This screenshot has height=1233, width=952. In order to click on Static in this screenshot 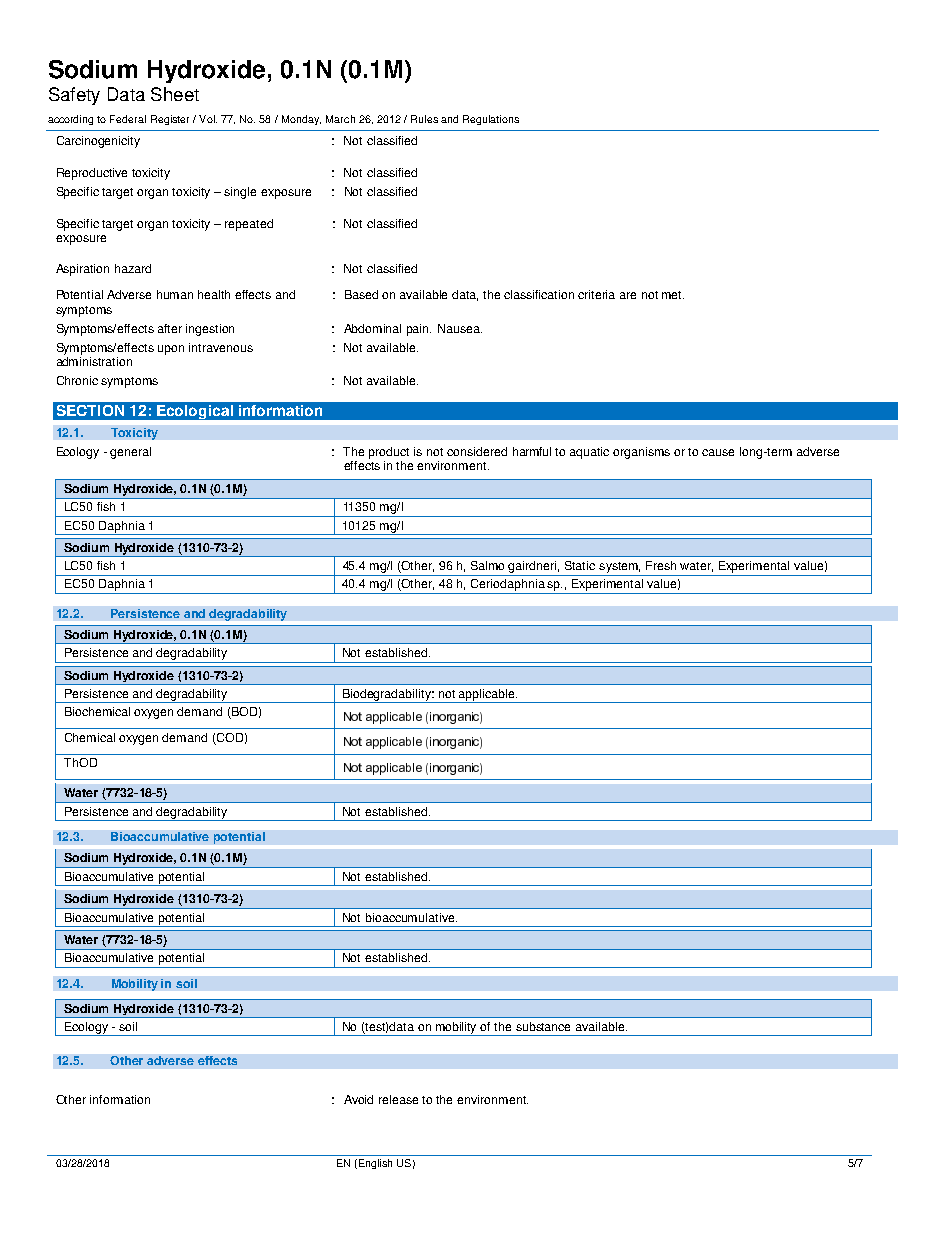, I will do `click(580, 565)`.
